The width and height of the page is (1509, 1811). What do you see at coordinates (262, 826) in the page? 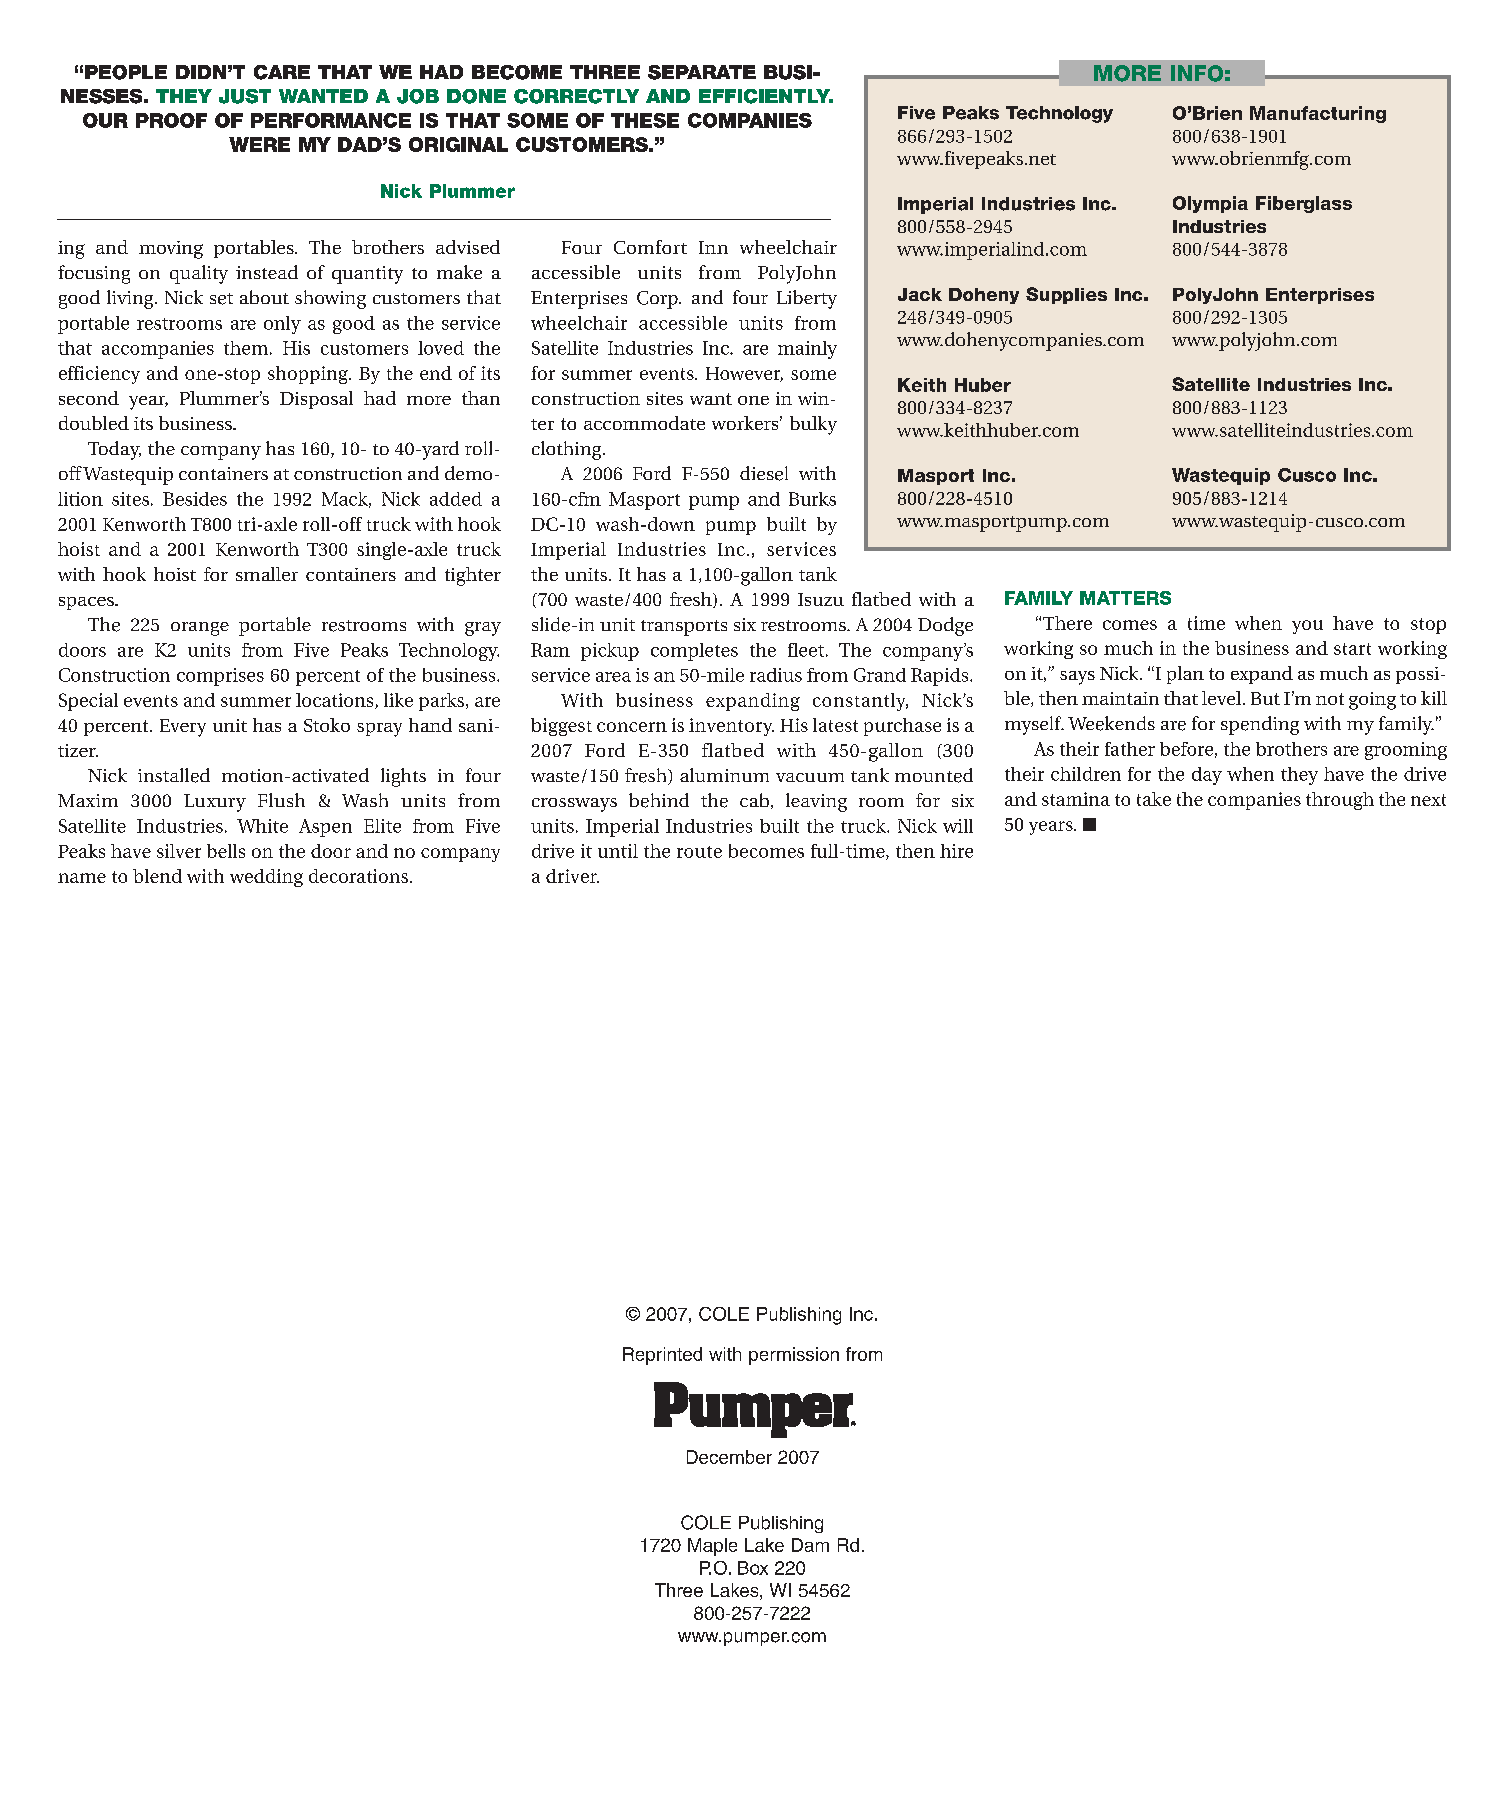
I see `White` at bounding box center [262, 826].
